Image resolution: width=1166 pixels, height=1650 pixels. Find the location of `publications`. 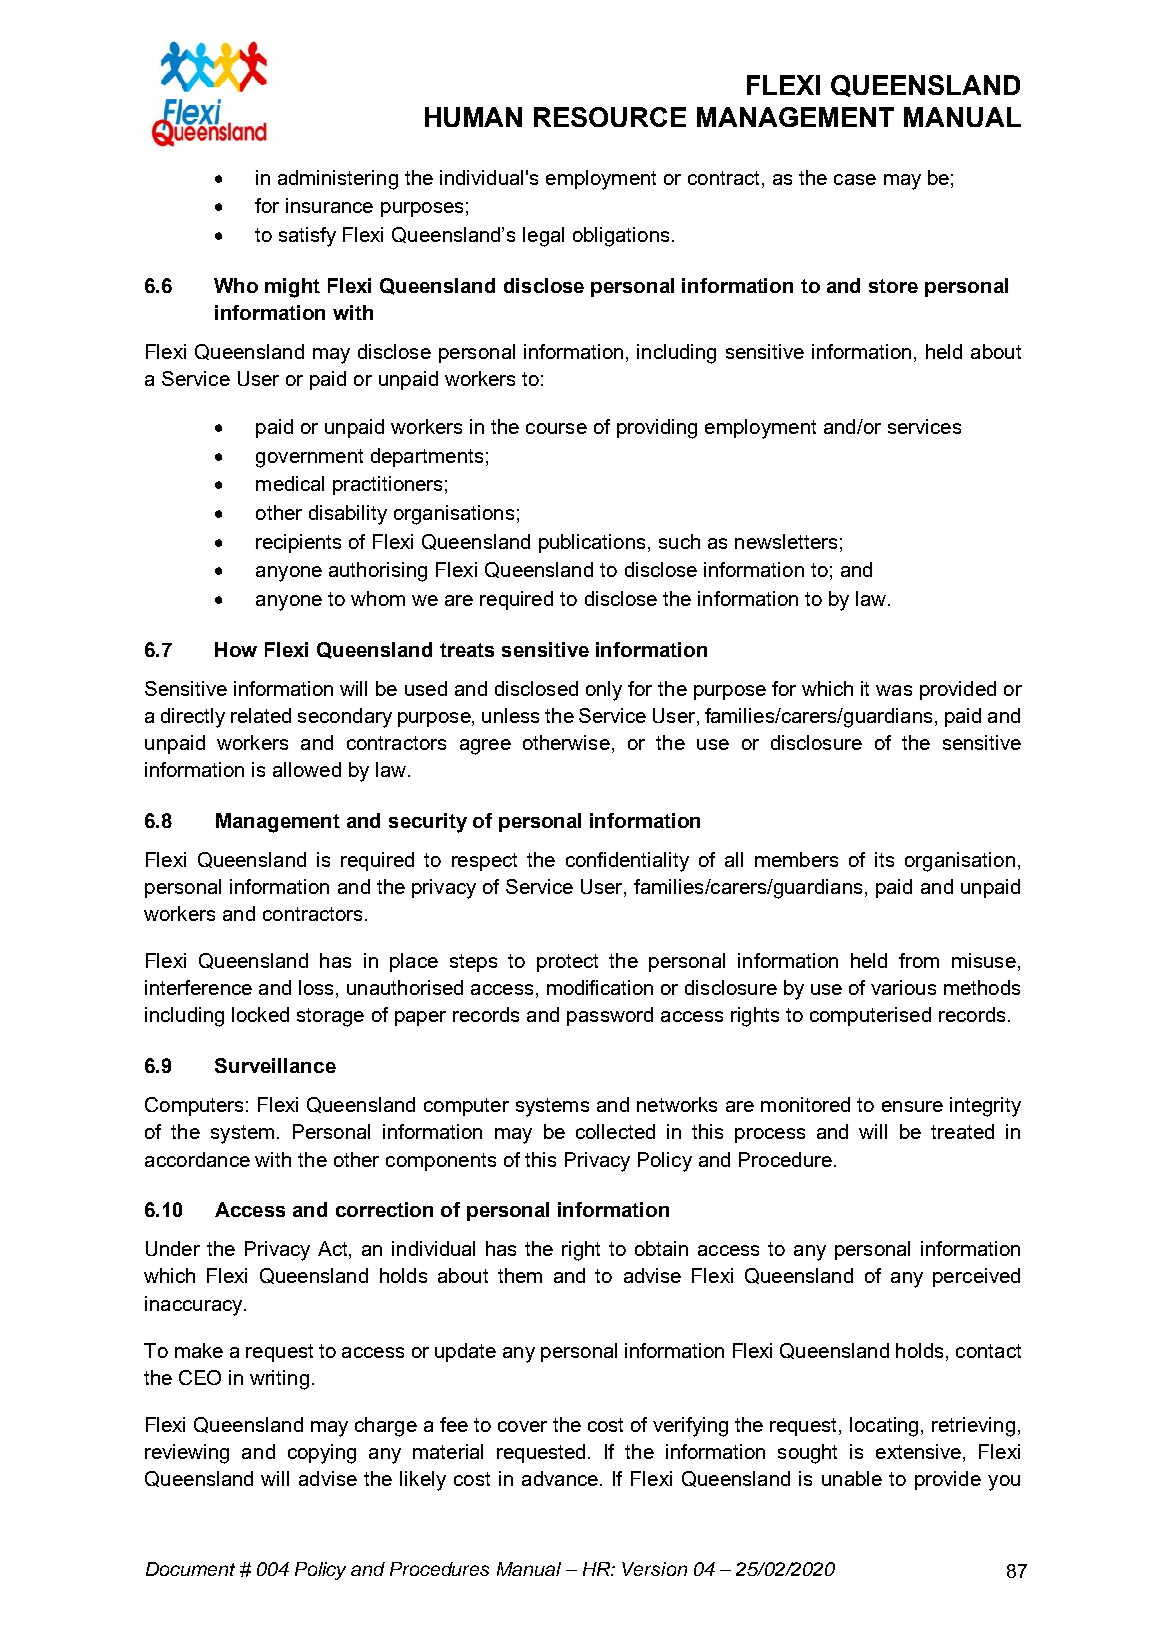

publications is located at coordinates (592, 543).
